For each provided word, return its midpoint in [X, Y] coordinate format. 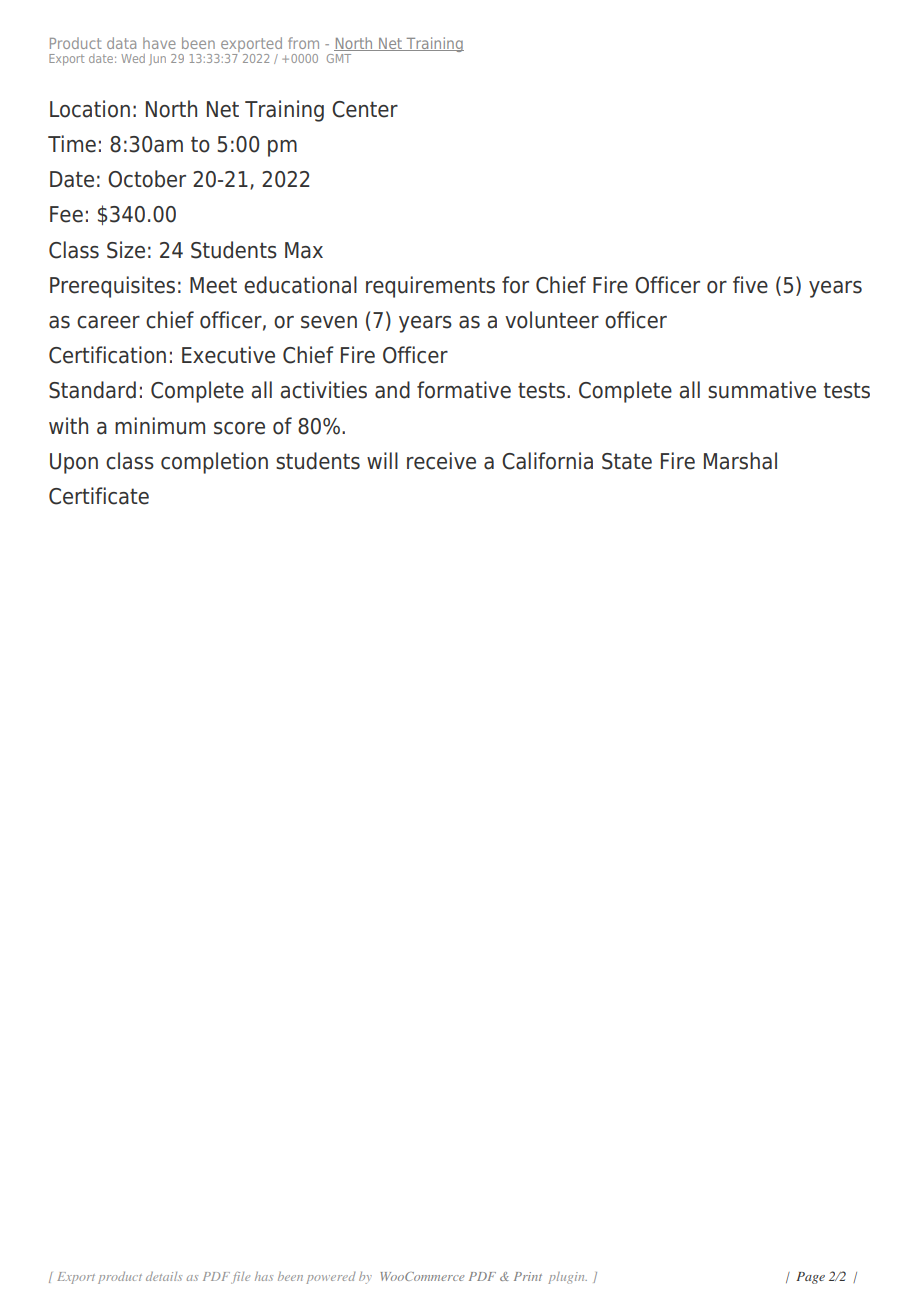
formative [464, 390]
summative [762, 390]
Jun [157, 59]
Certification [107, 355]
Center [365, 109]
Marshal [740, 461]
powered [331, 1278]
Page [810, 1278]
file [240, 1278]
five [750, 285]
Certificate [99, 496]
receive [441, 461]
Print [528, 1276]
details [164, 1276]
